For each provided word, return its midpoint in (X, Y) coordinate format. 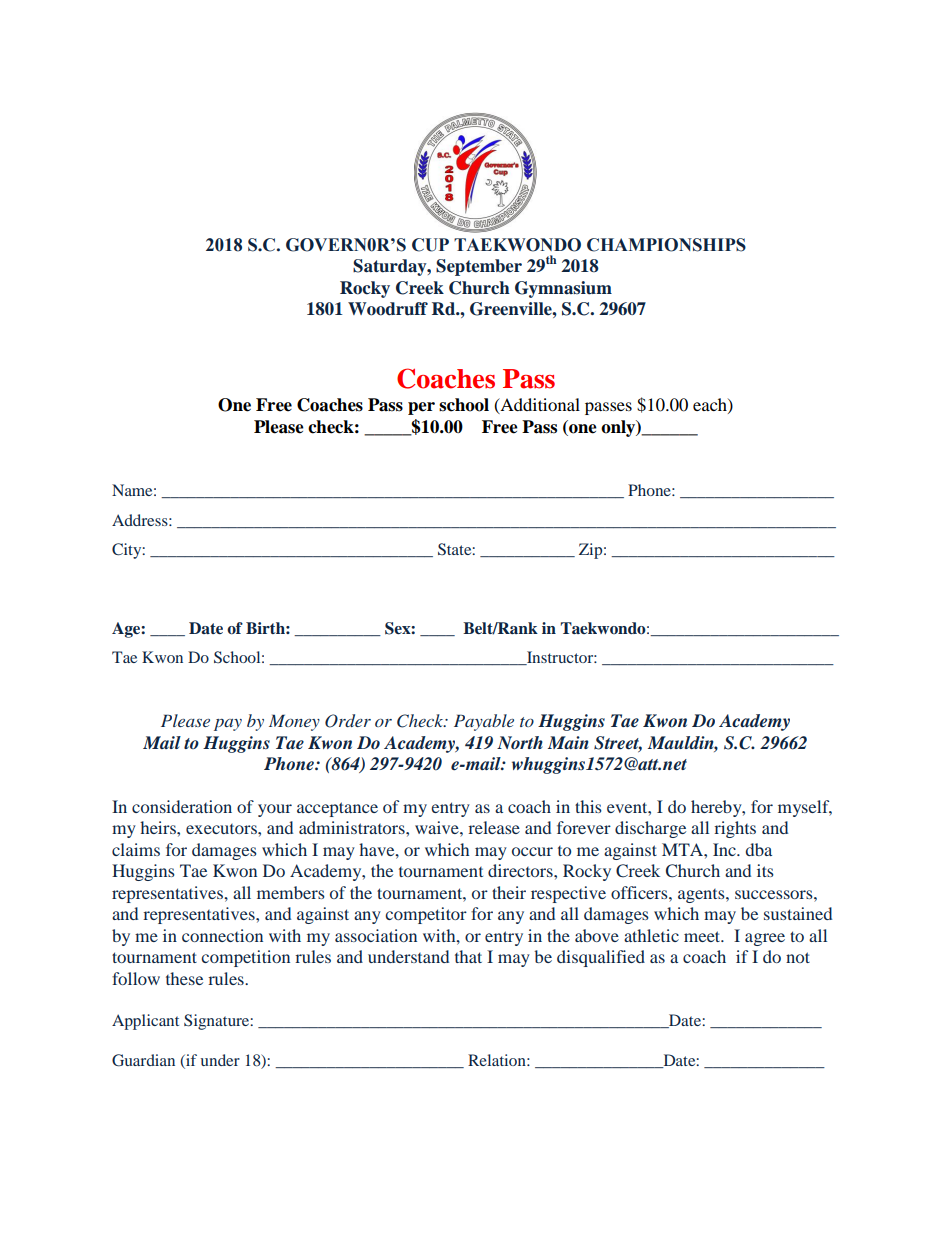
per (421, 408)
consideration (182, 806)
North (520, 742)
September (479, 267)
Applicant (145, 1022)
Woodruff (388, 309)
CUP (430, 245)
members (291, 892)
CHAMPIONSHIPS (666, 245)
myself (805, 808)
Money (294, 722)
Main (568, 742)
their (509, 892)
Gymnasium (563, 289)
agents (702, 896)
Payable (484, 722)
